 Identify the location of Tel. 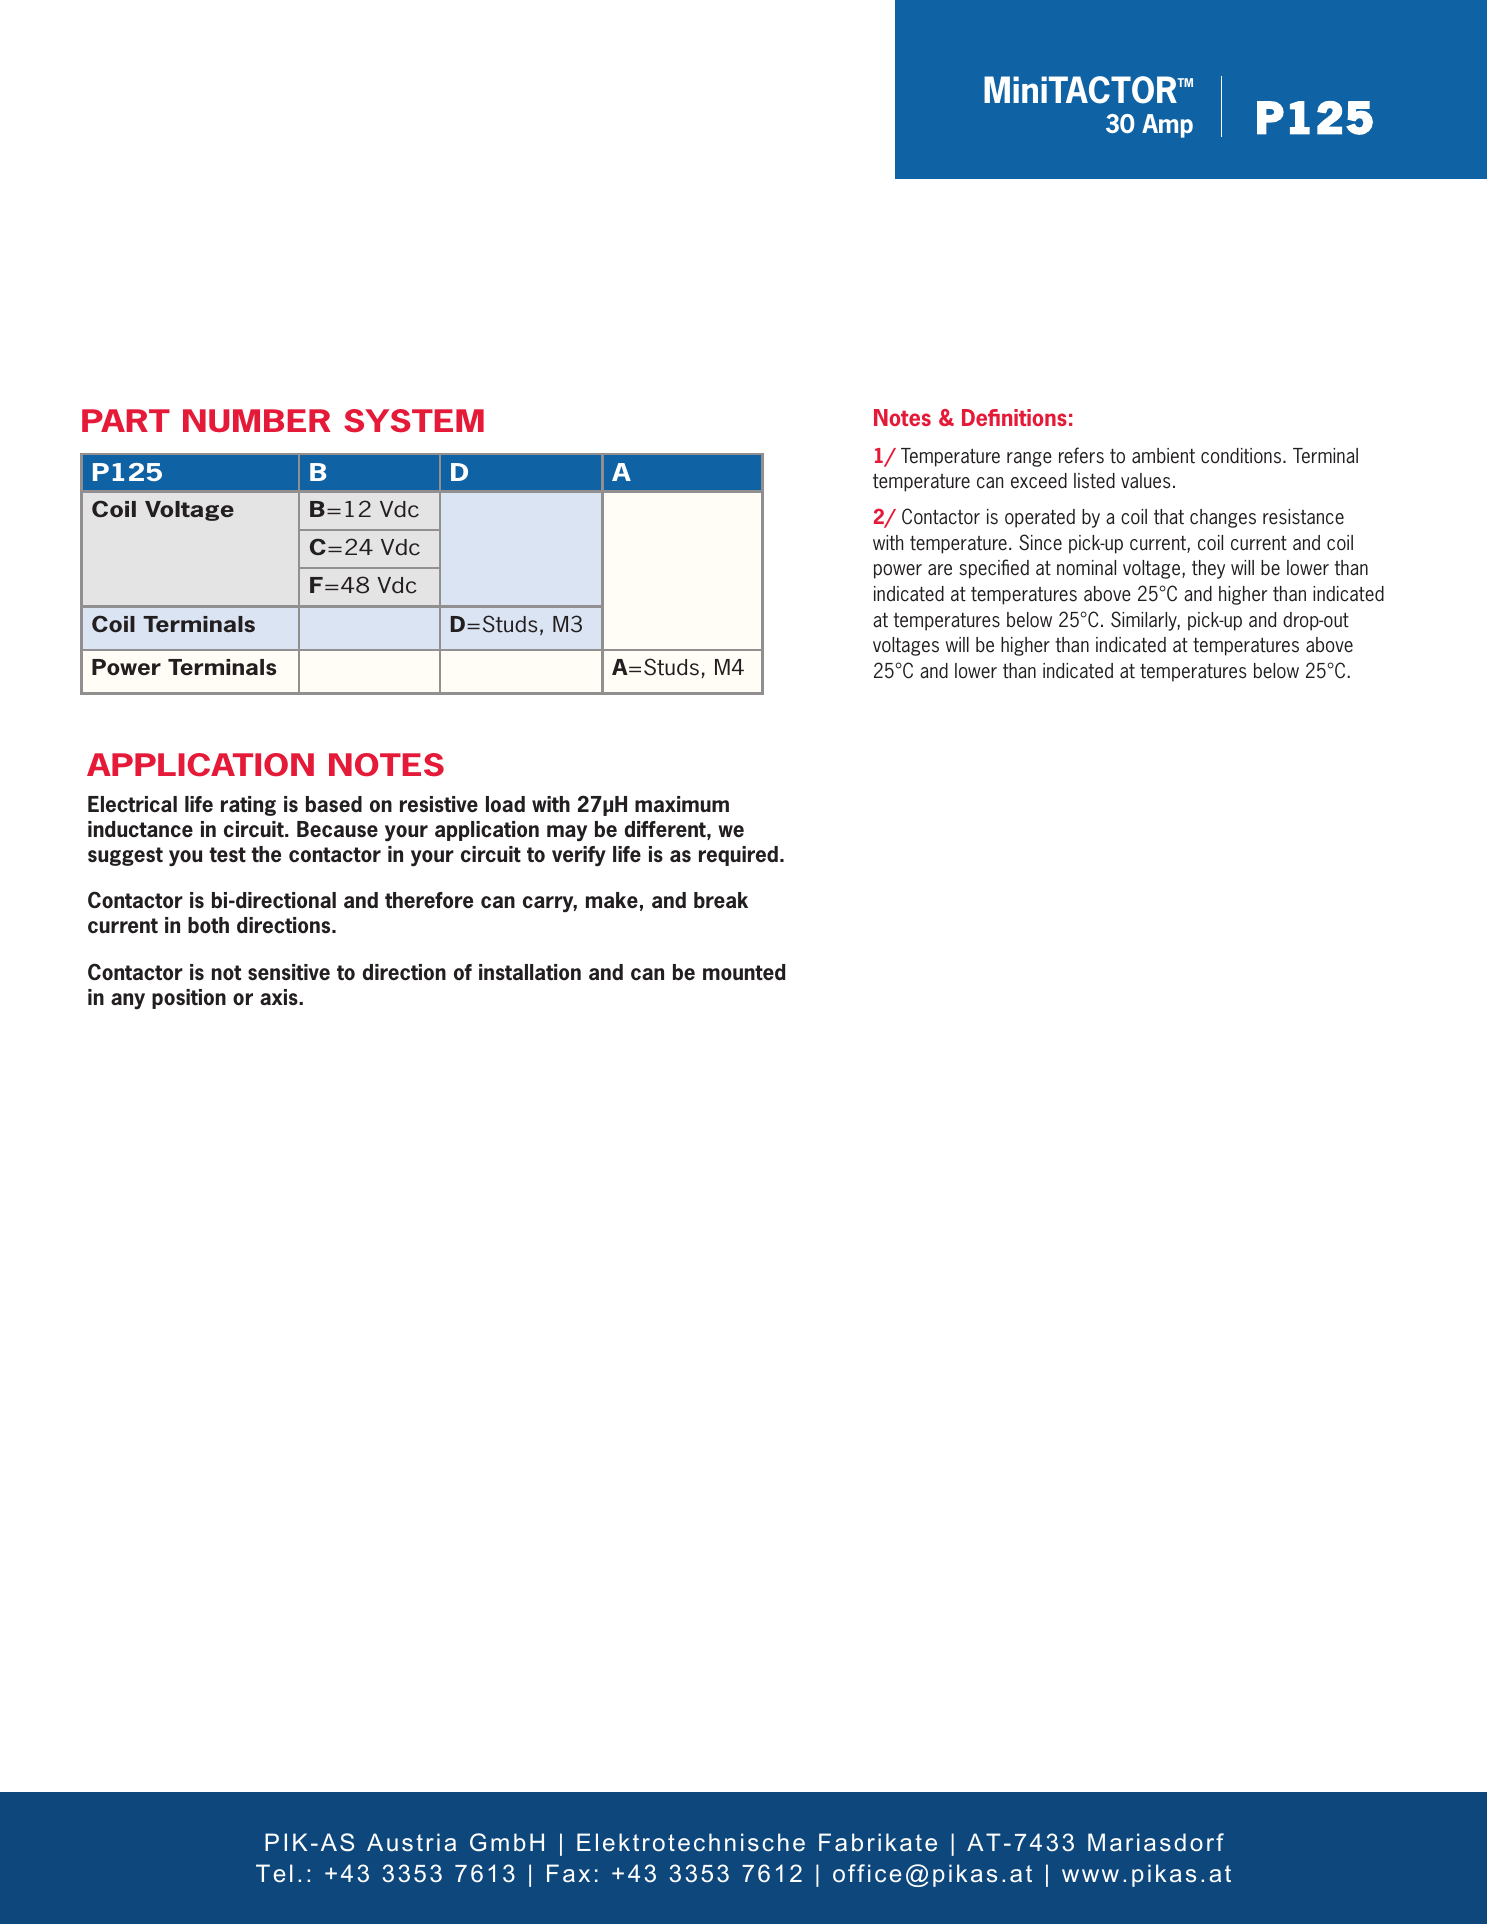
(274, 1873).
